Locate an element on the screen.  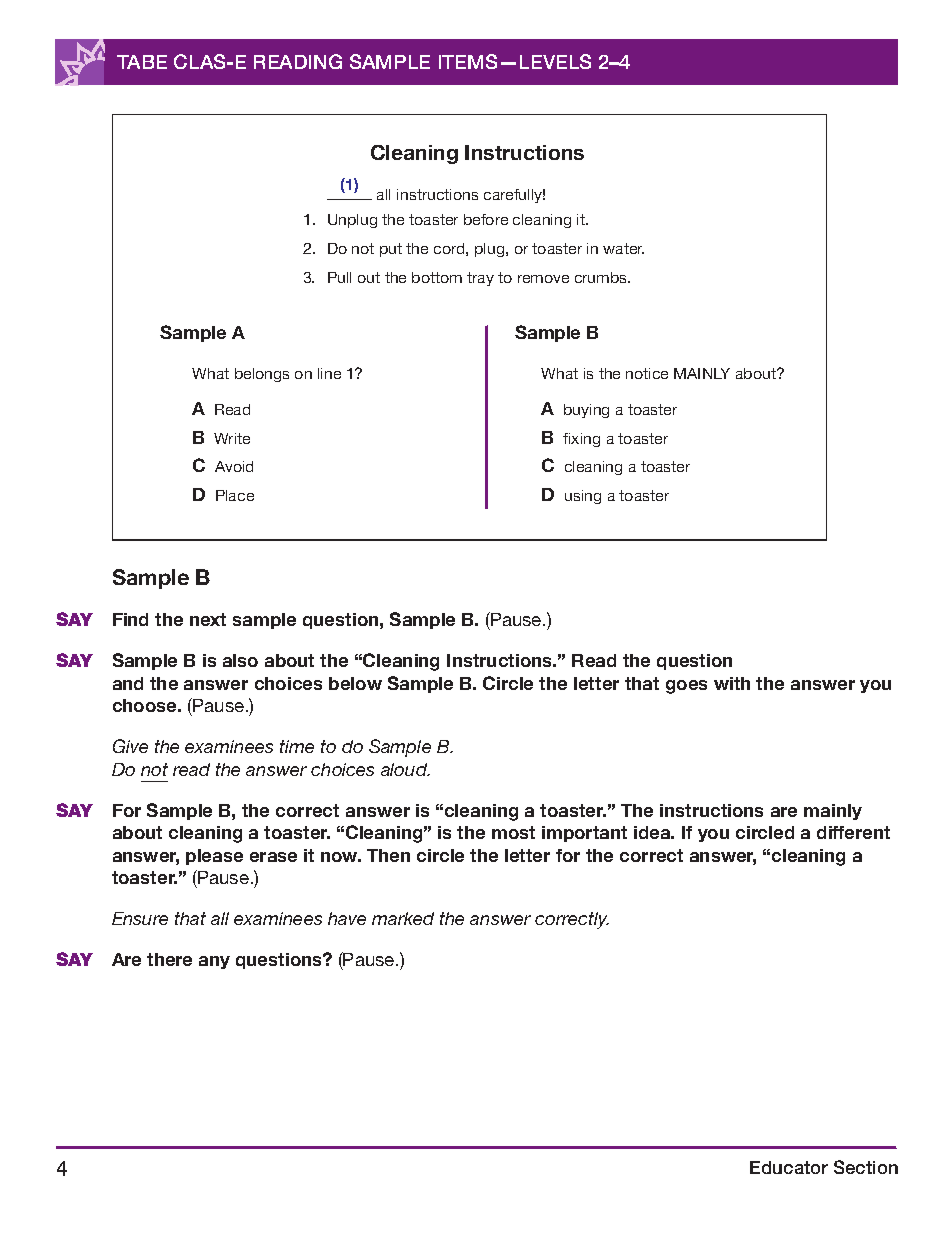
any is located at coordinates (214, 962).
